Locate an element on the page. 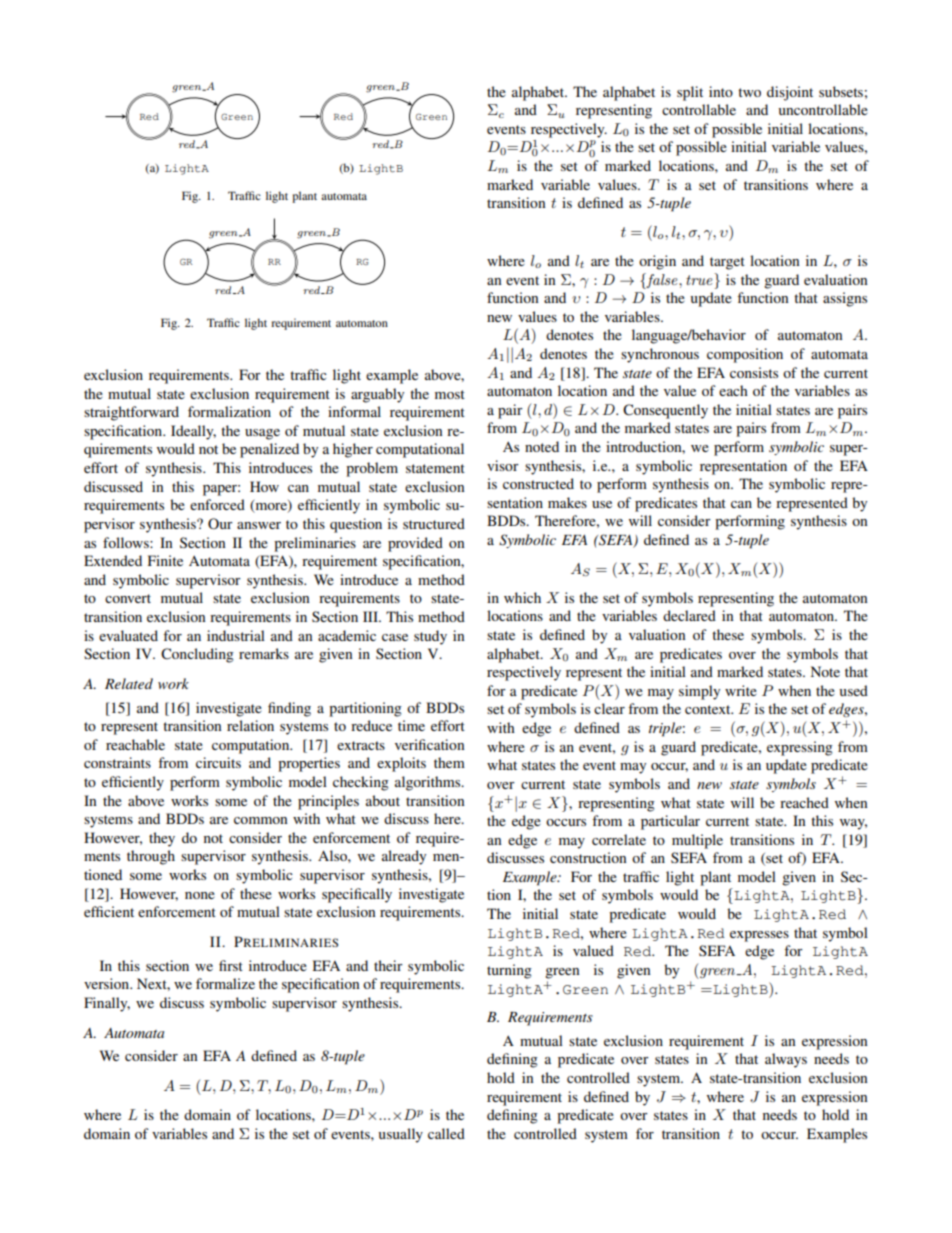 The width and height of the image is (952, 1233). which is located at coordinates (522, 597).
